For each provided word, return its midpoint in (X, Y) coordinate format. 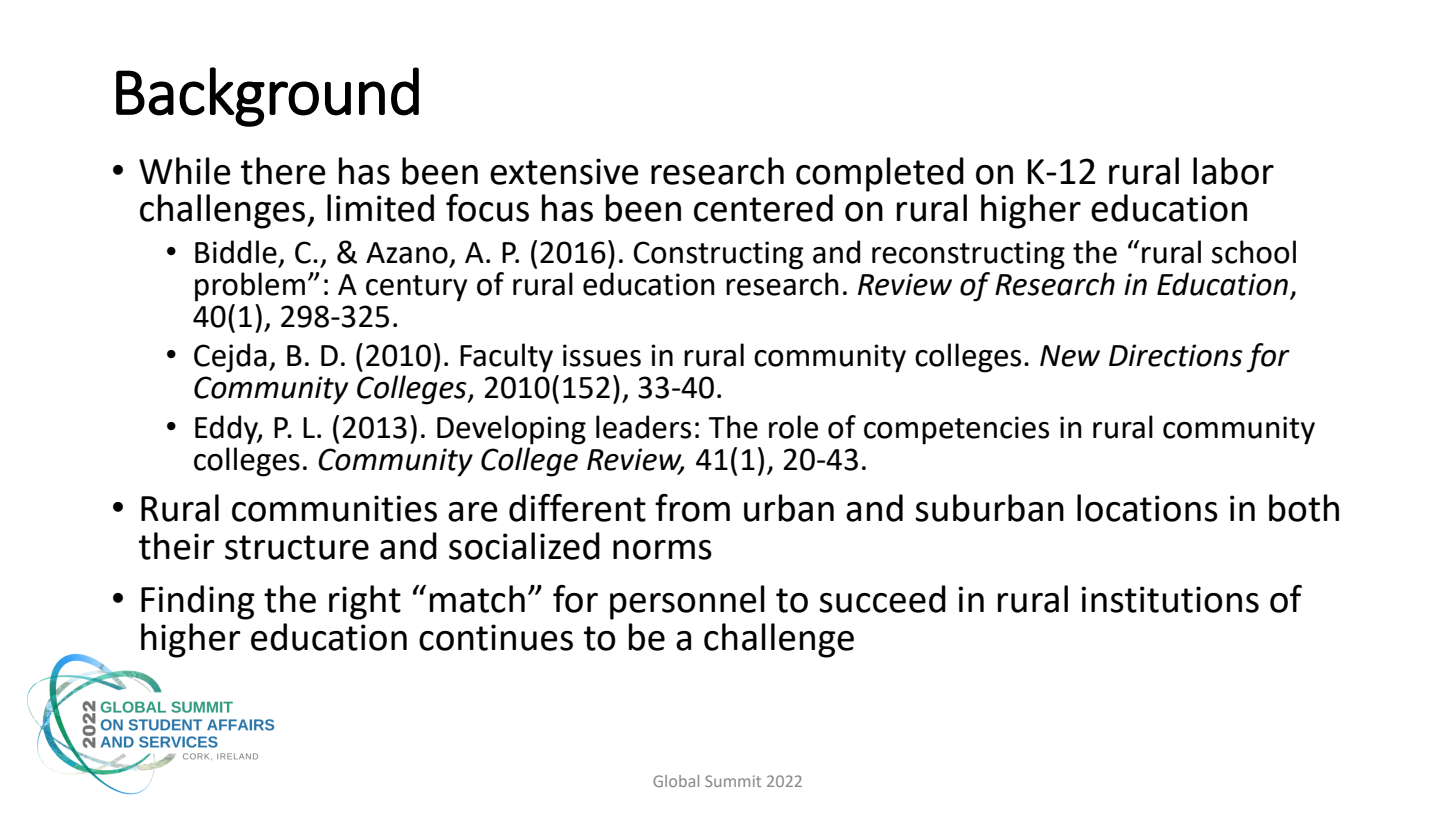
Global (676, 781)
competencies (956, 430)
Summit (733, 781)
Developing (511, 430)
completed (880, 174)
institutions (1170, 599)
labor (1233, 171)
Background (267, 97)
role (793, 427)
